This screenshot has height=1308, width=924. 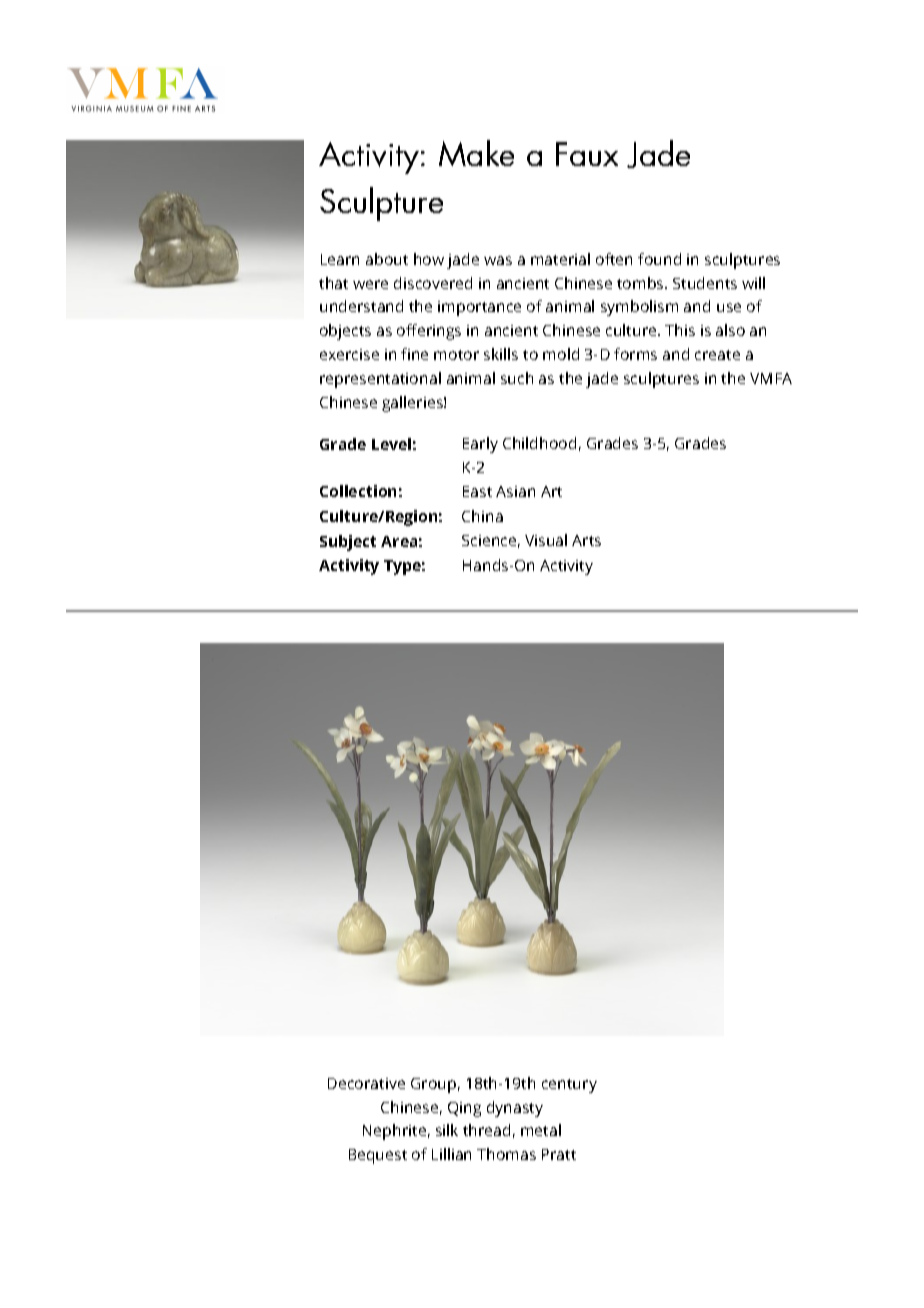 I want to click on century, so click(x=569, y=1086).
